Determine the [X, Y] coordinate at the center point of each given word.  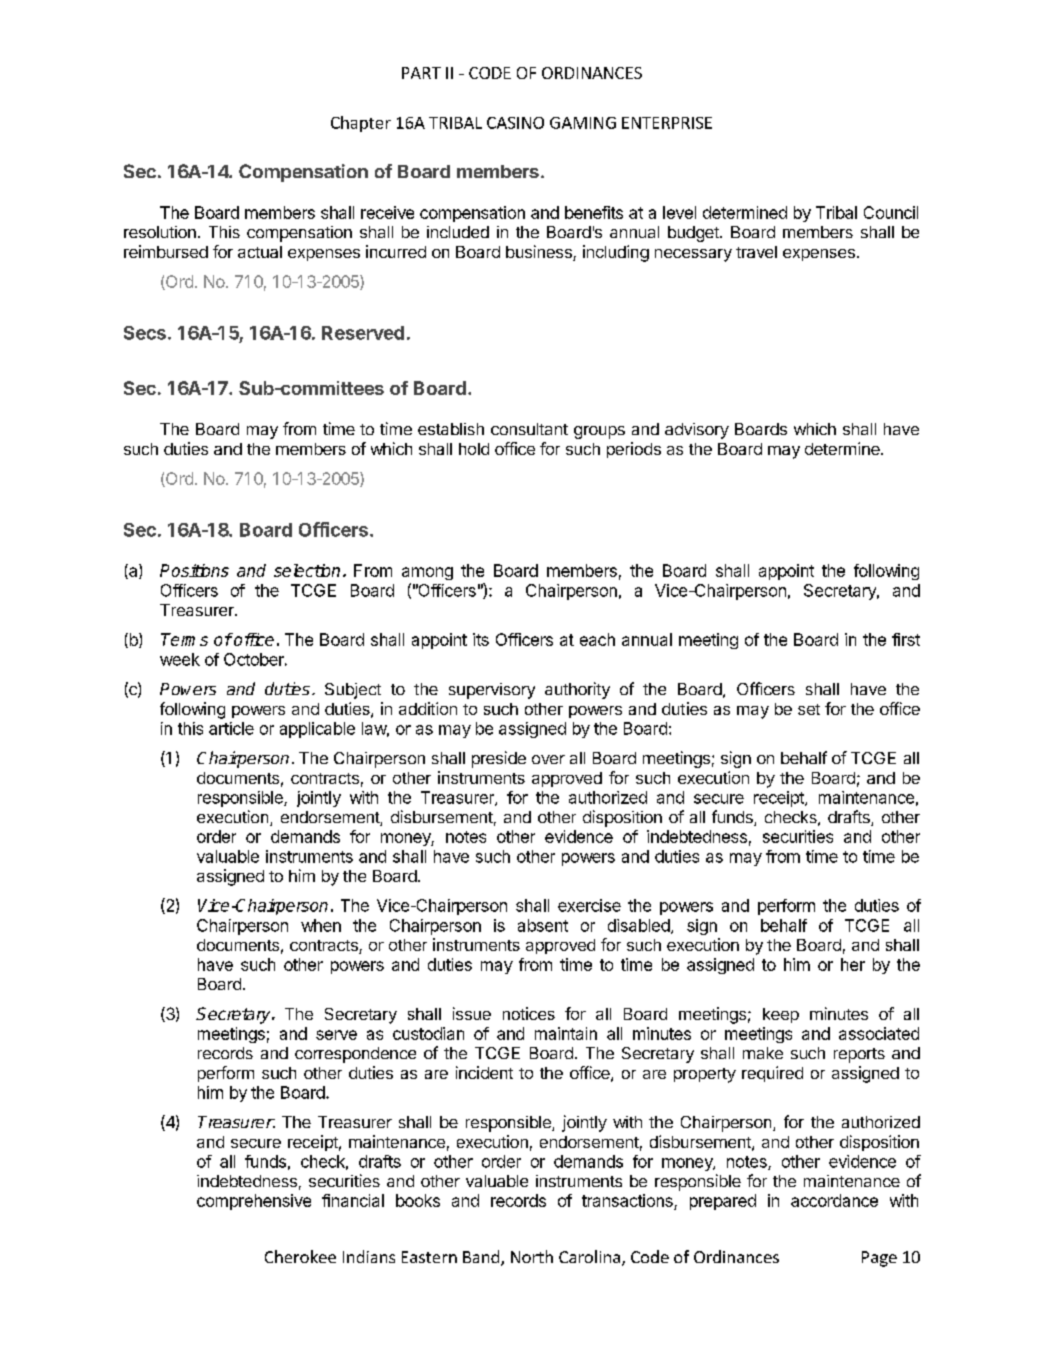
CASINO [515, 123]
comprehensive [254, 1202]
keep [781, 1015]
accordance [834, 1200]
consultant [529, 429]
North [532, 1256]
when [321, 925]
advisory [697, 431]
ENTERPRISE [667, 123]
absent [543, 925]
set [809, 709]
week [180, 659]
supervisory [492, 691]
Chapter [361, 124]
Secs [145, 333]
